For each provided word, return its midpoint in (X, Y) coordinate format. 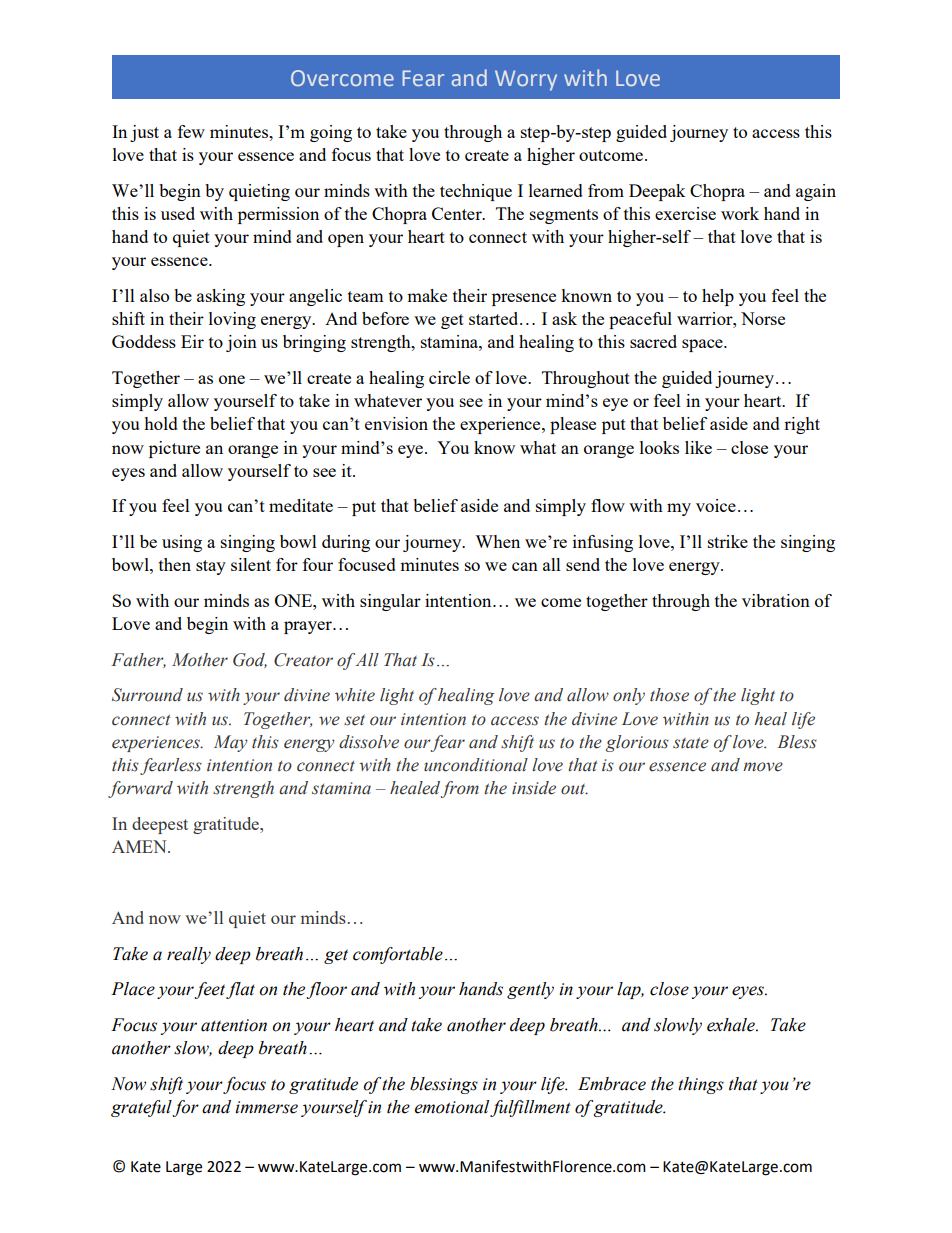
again (816, 192)
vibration (776, 600)
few (191, 131)
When (497, 541)
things (701, 1085)
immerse (266, 1107)
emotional (452, 1107)
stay (211, 567)
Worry (526, 80)
